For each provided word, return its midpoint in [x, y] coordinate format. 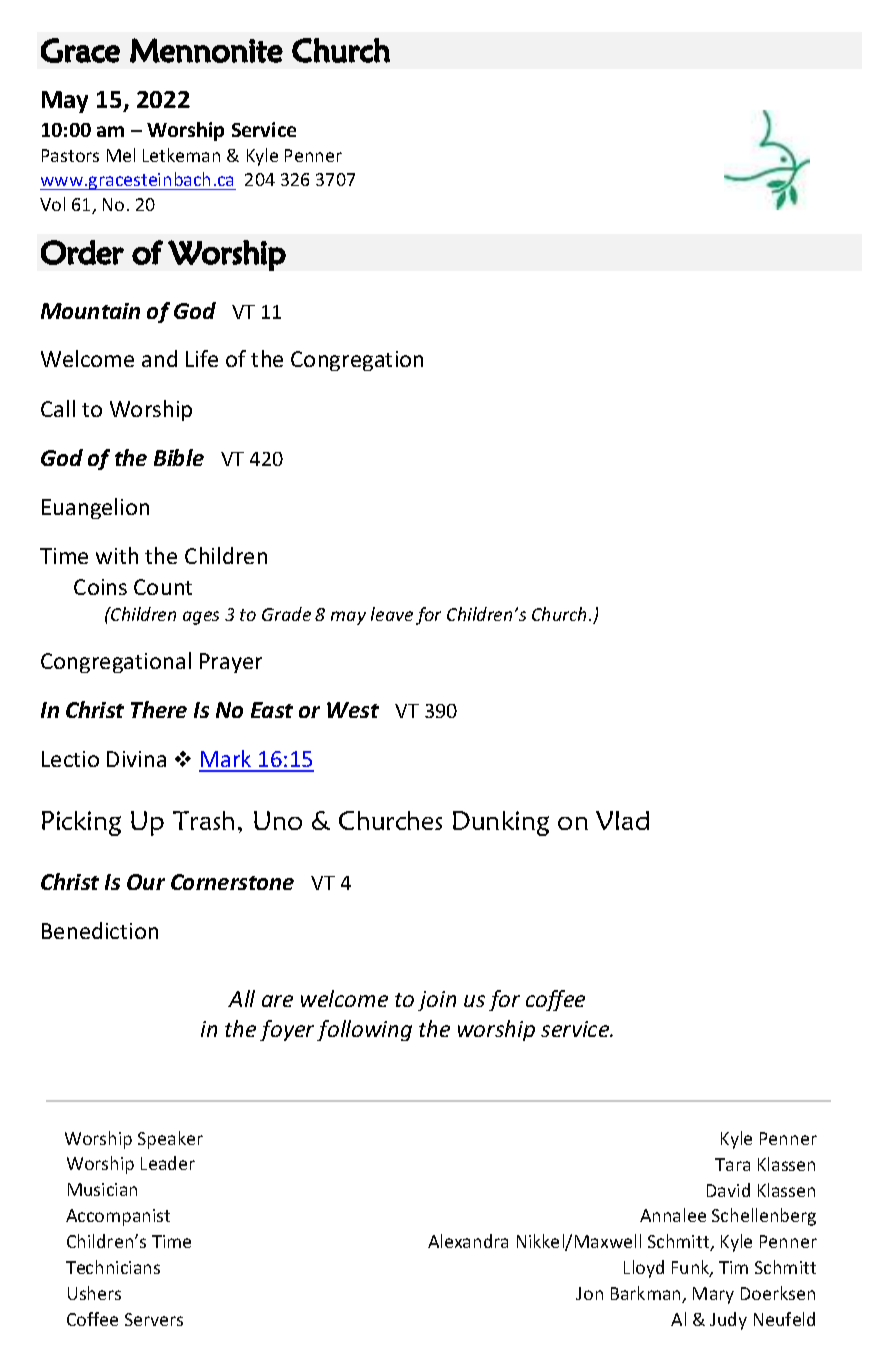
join [437, 1001]
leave [392, 614]
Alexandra [468, 1241]
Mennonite [206, 50]
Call [58, 408]
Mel [121, 155]
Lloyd [644, 1269]
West [353, 710]
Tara [732, 1164]
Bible [179, 457]
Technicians [113, 1267]
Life [202, 358]
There [159, 709]
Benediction [100, 930]
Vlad [622, 820]
